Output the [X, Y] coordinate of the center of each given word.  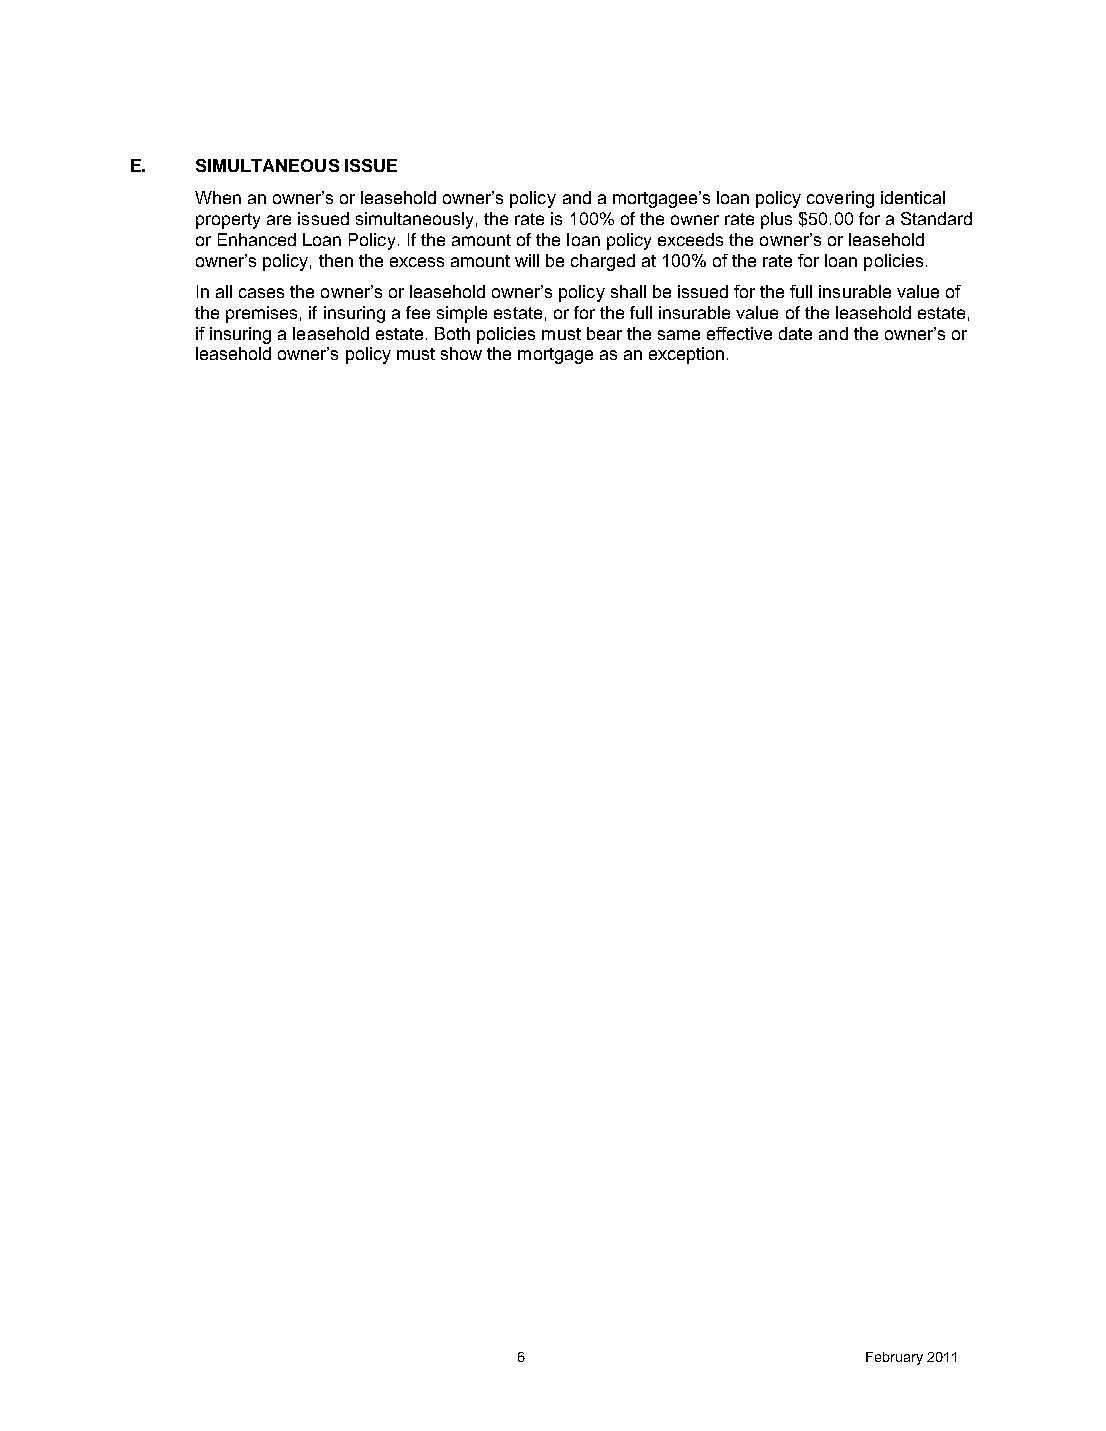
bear [604, 333]
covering [840, 199]
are [279, 220]
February [894, 1358]
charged [603, 262]
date [795, 333]
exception [686, 355]
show [461, 353]
